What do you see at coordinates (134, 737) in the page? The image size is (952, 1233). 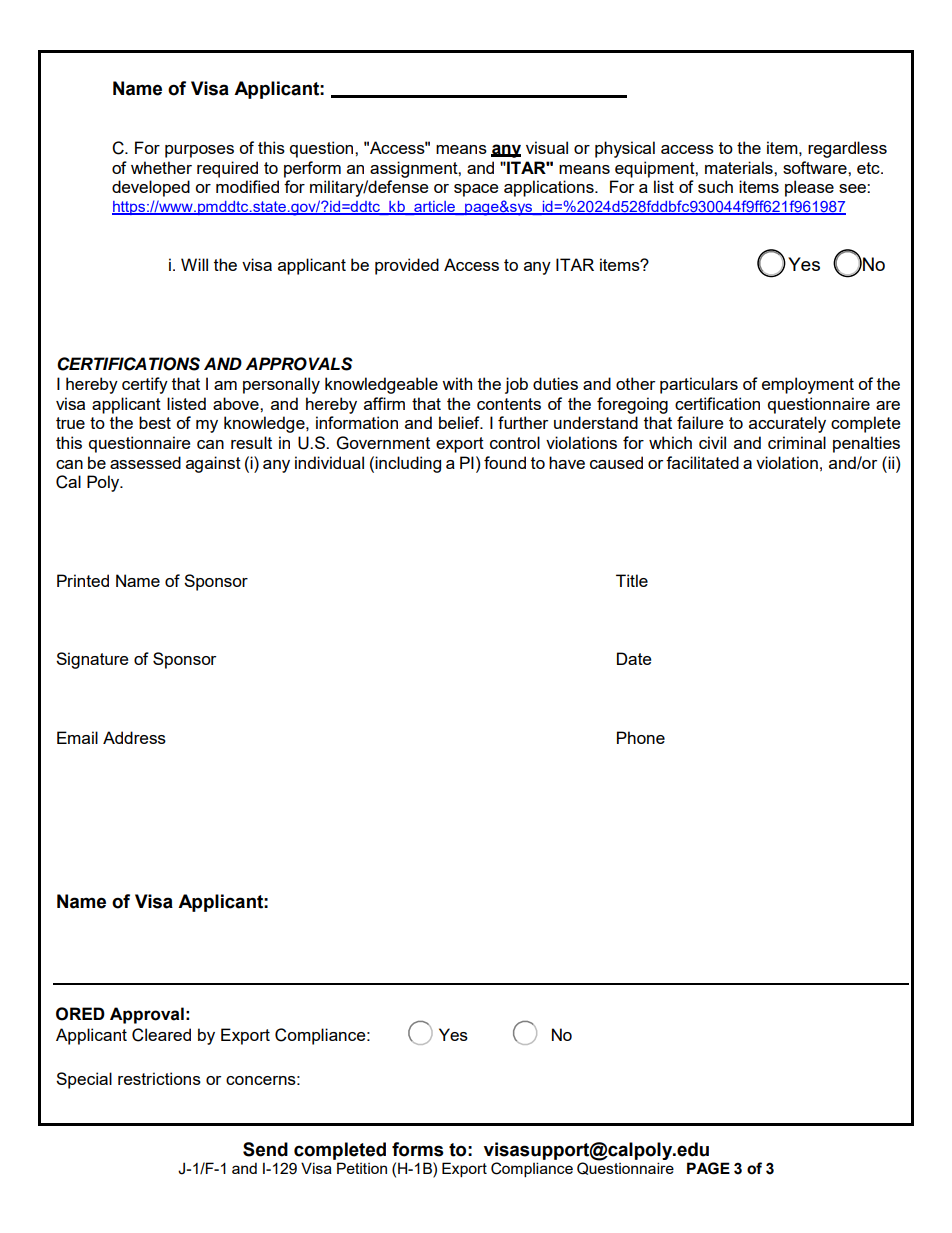 I see `Address` at bounding box center [134, 737].
